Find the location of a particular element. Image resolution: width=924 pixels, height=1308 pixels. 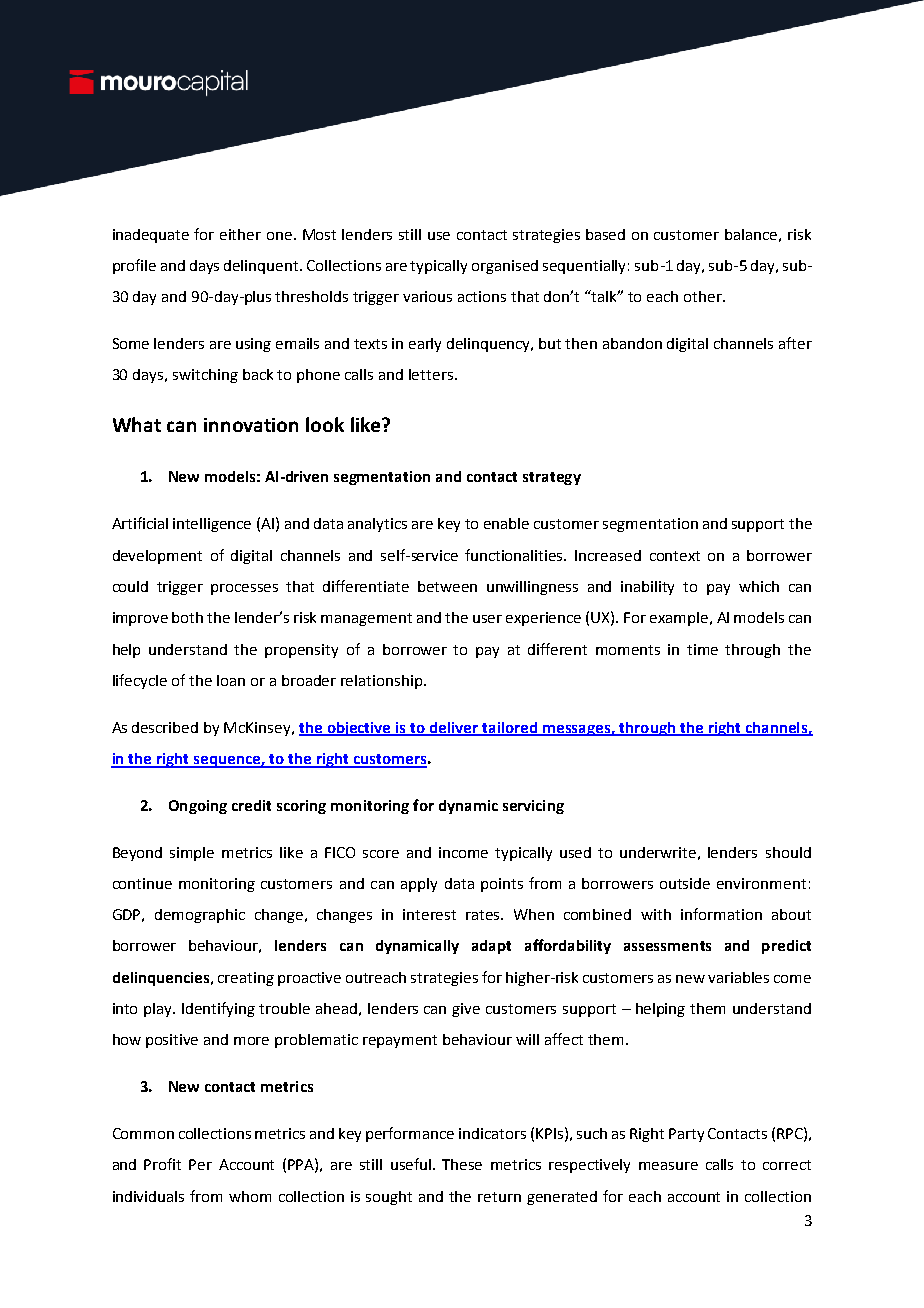

time is located at coordinates (702, 649).
